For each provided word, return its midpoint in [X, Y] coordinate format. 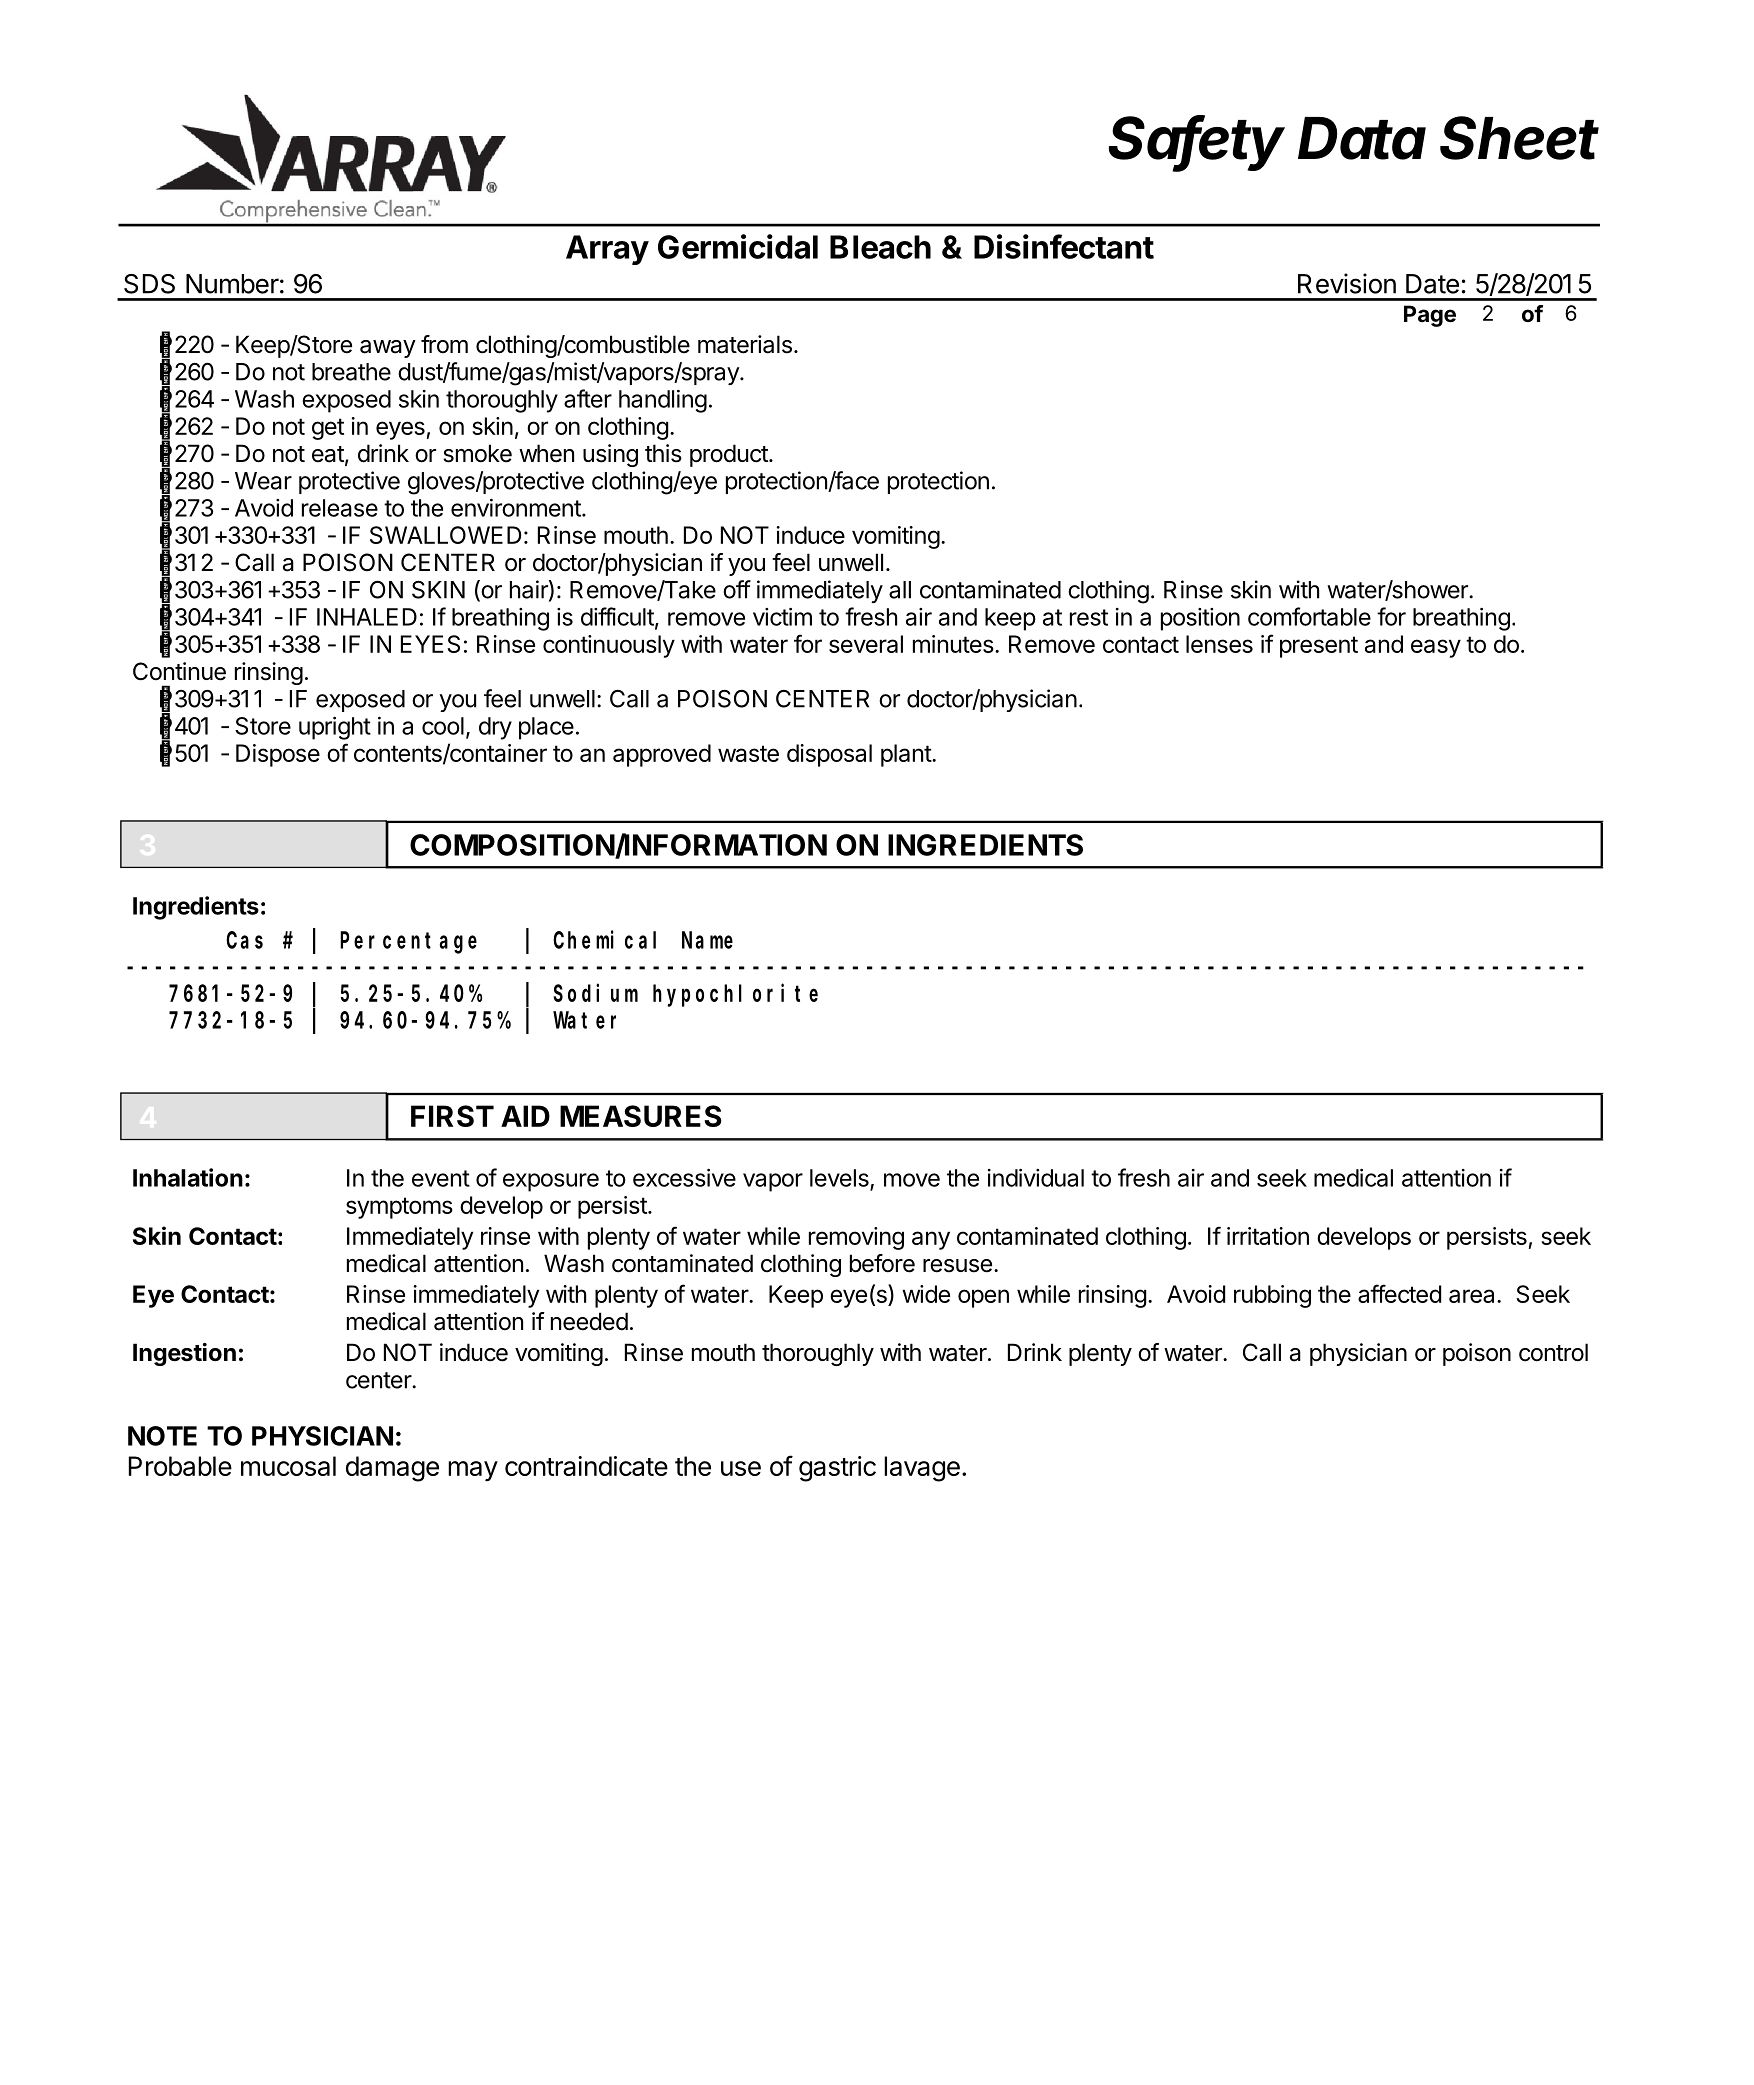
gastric [837, 1469]
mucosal [288, 1466]
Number [232, 284]
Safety [1197, 143]
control [1553, 1352]
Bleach [880, 247]
